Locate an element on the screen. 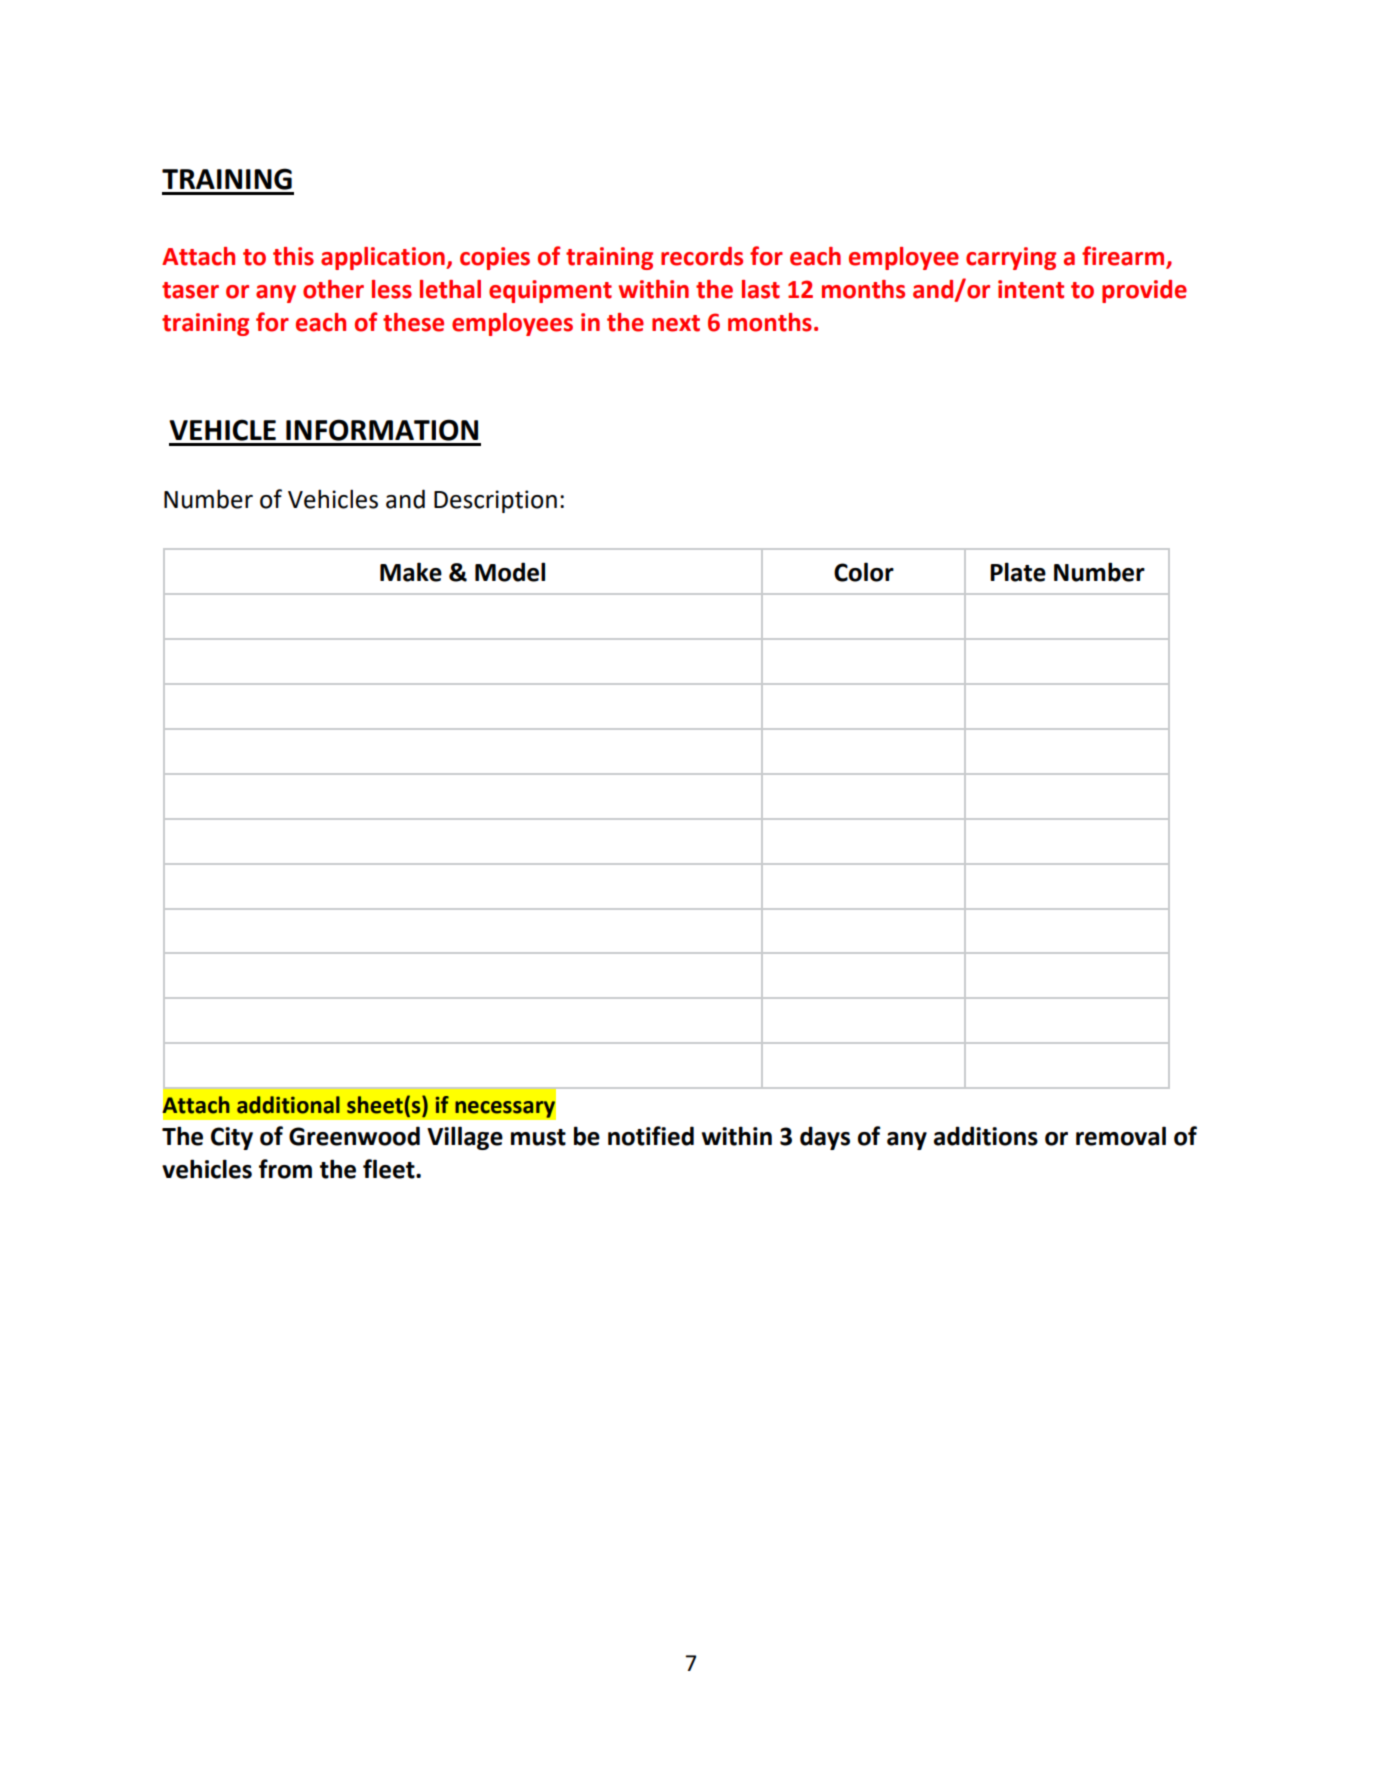  Plate is located at coordinates (1018, 572).
